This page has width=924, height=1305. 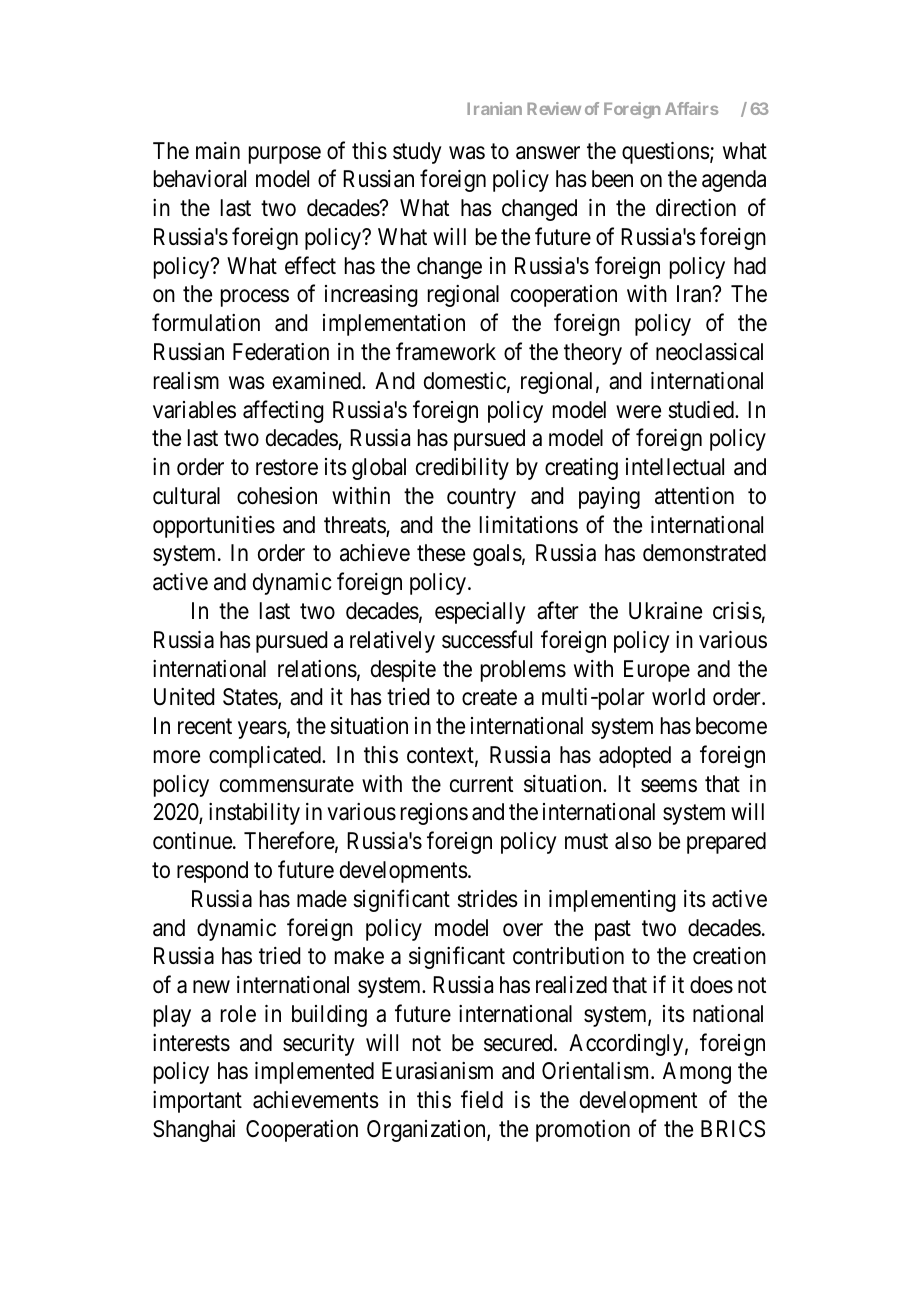 What do you see at coordinates (665, 611) in the page?
I see `Ukraine` at bounding box center [665, 611].
